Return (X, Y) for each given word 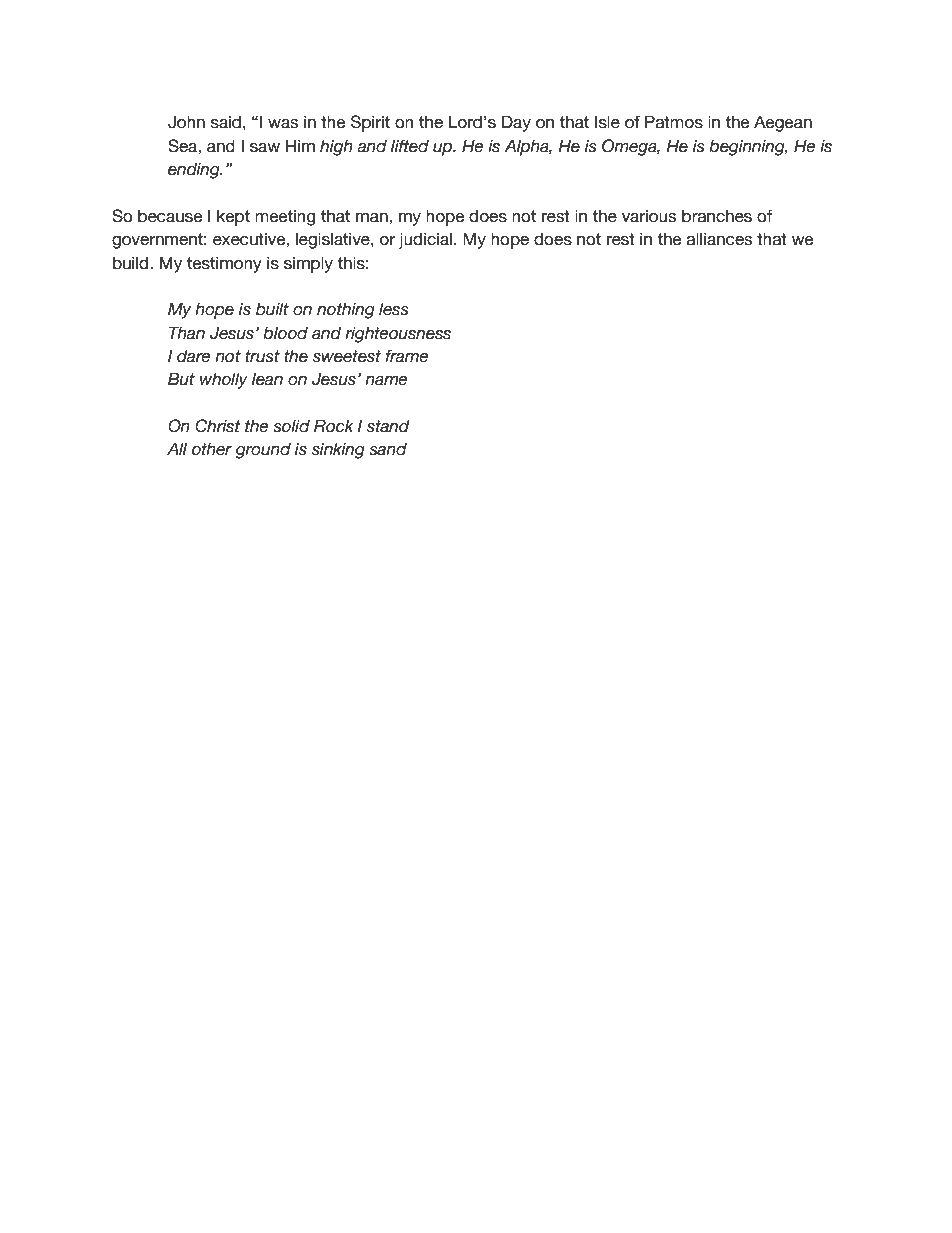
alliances (719, 239)
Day (516, 123)
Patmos (674, 122)
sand (388, 449)
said (226, 122)
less (394, 309)
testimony (224, 265)
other (212, 449)
